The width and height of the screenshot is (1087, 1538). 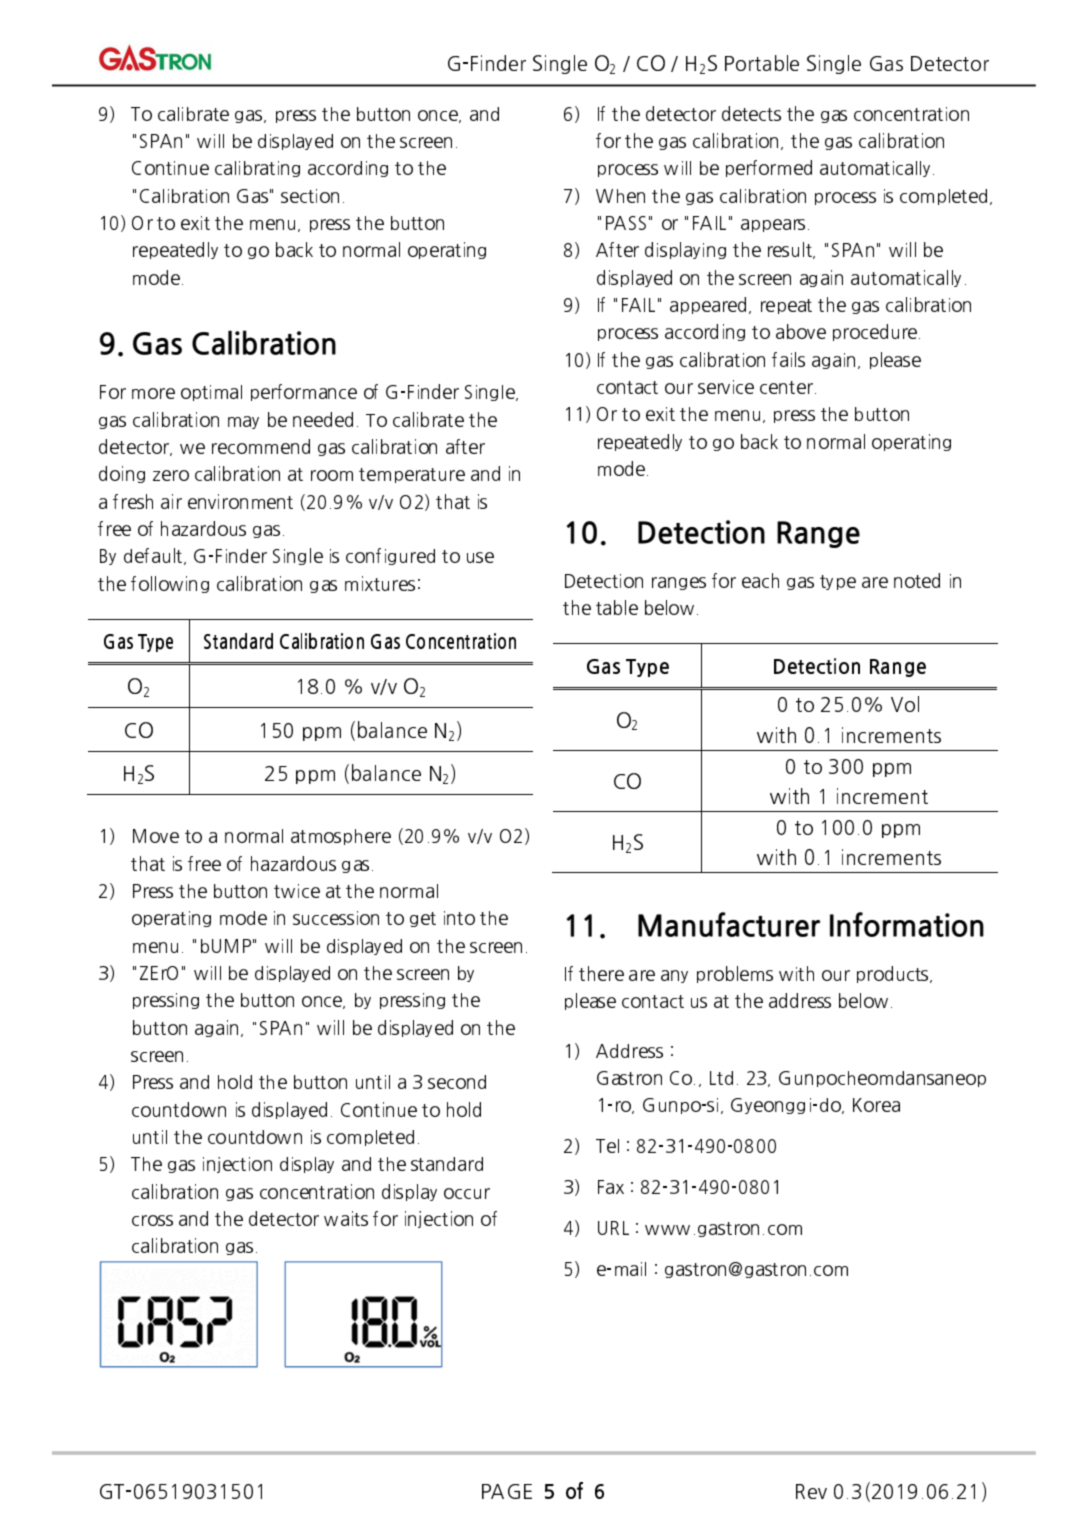 I want to click on cross, so click(x=152, y=1220).
